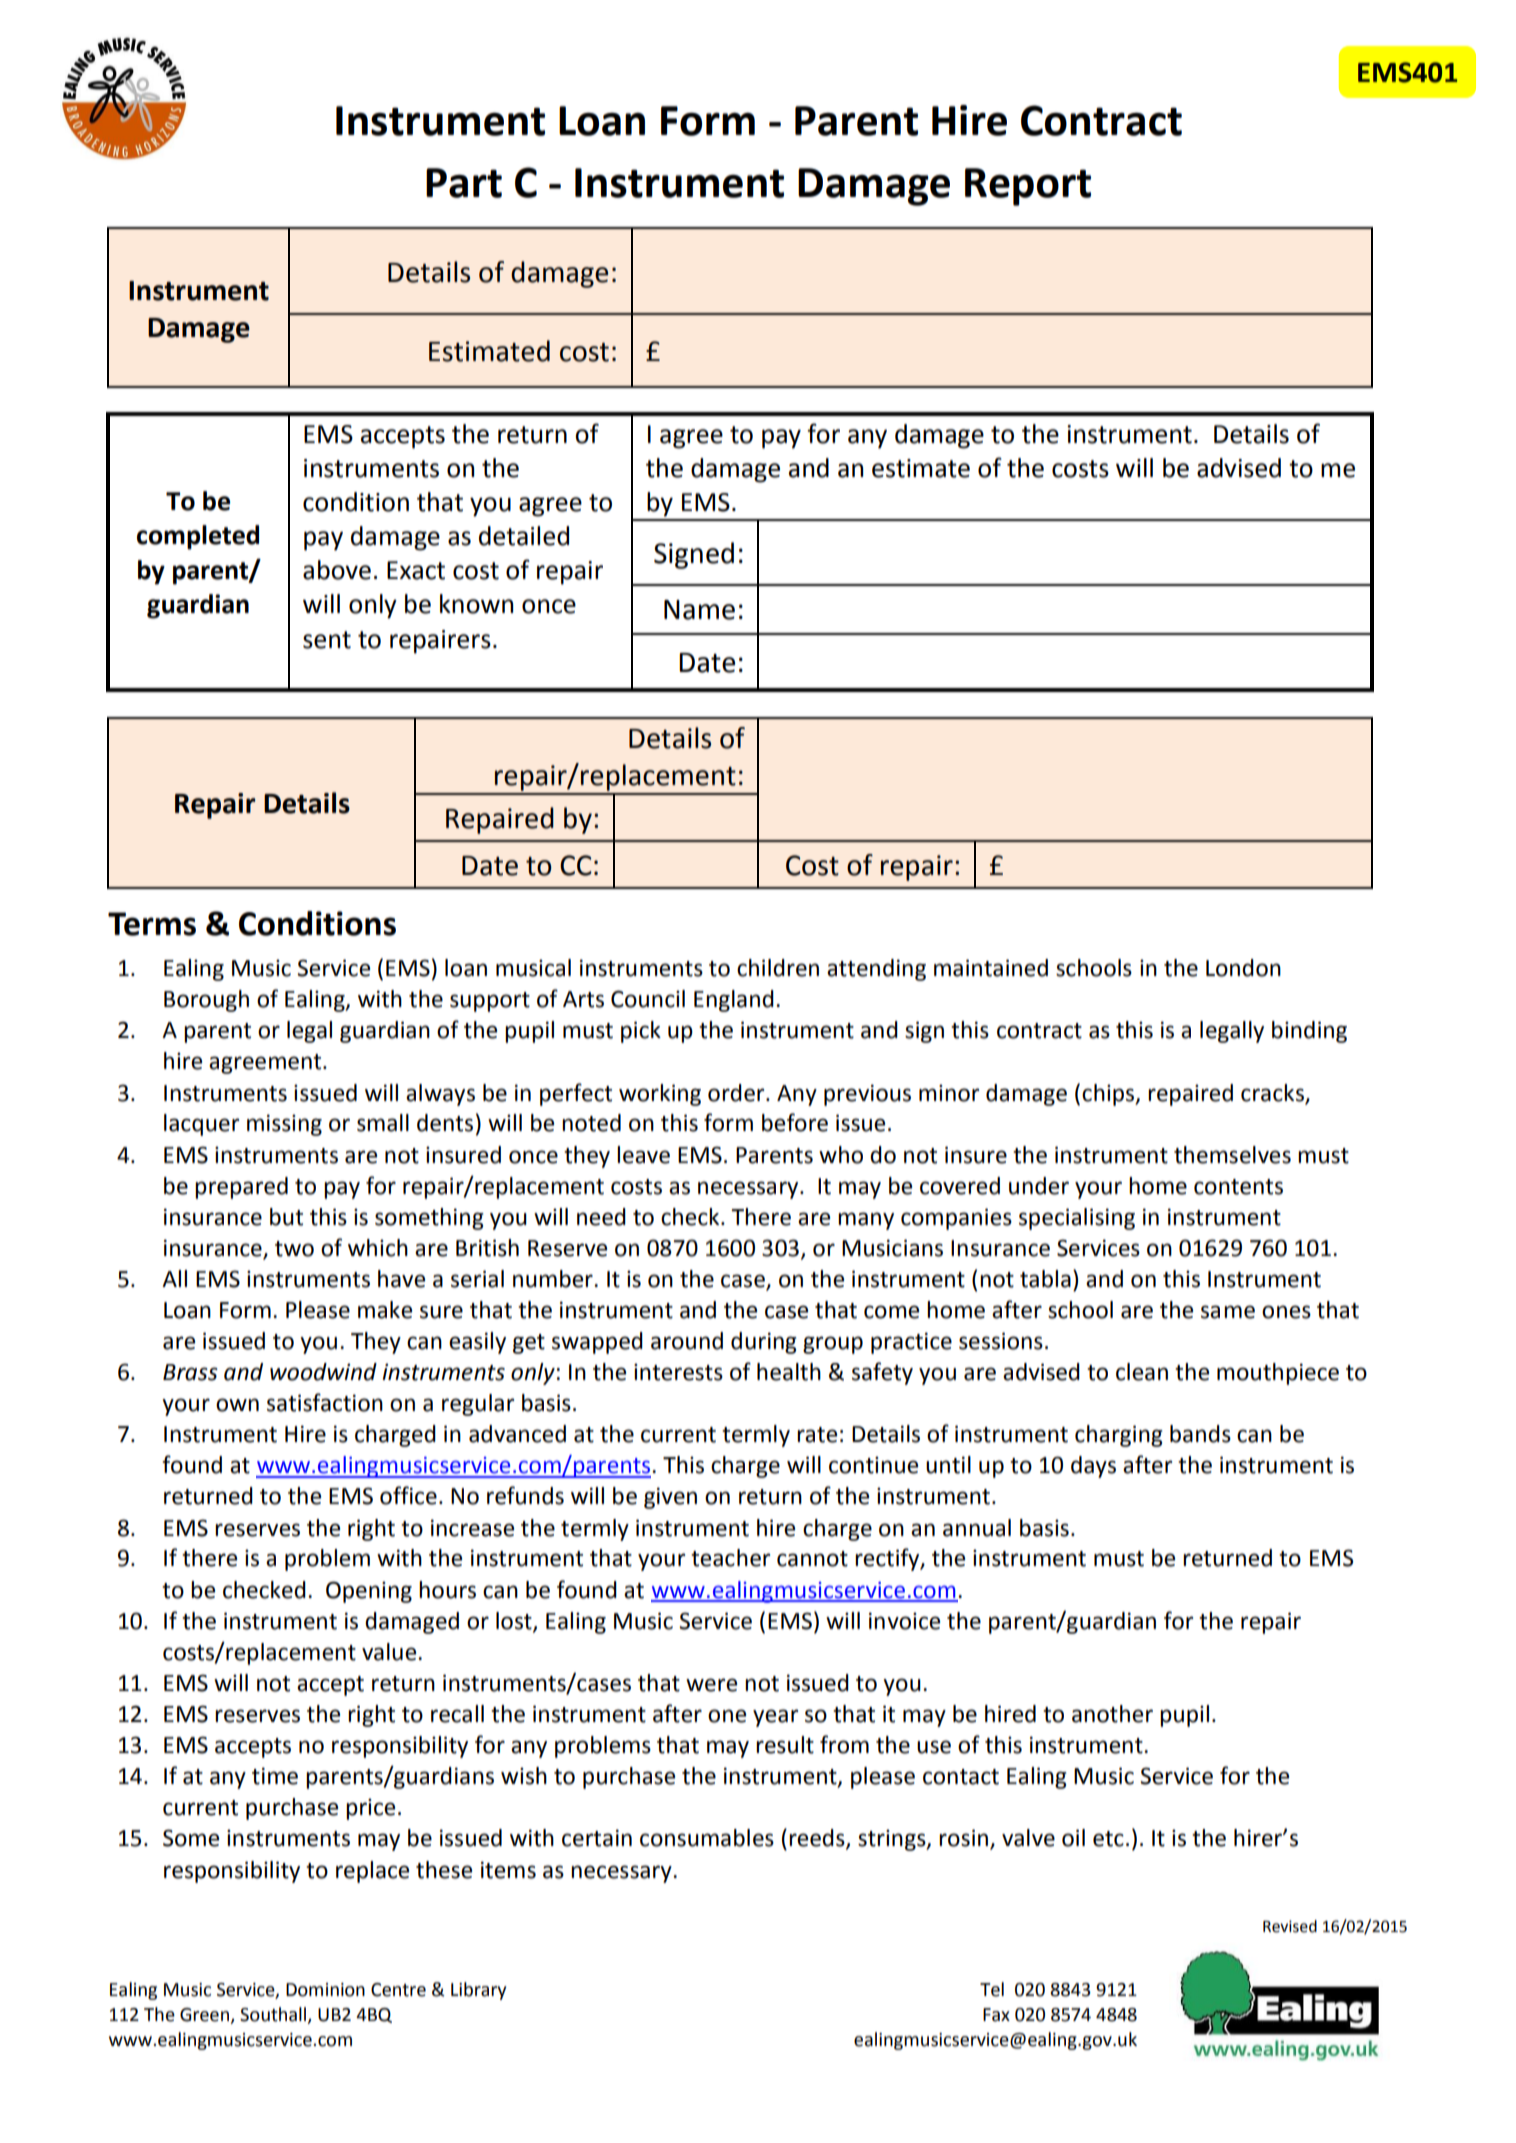  Describe the element at coordinates (323, 1372) in the page. I see `woodwind` at that location.
